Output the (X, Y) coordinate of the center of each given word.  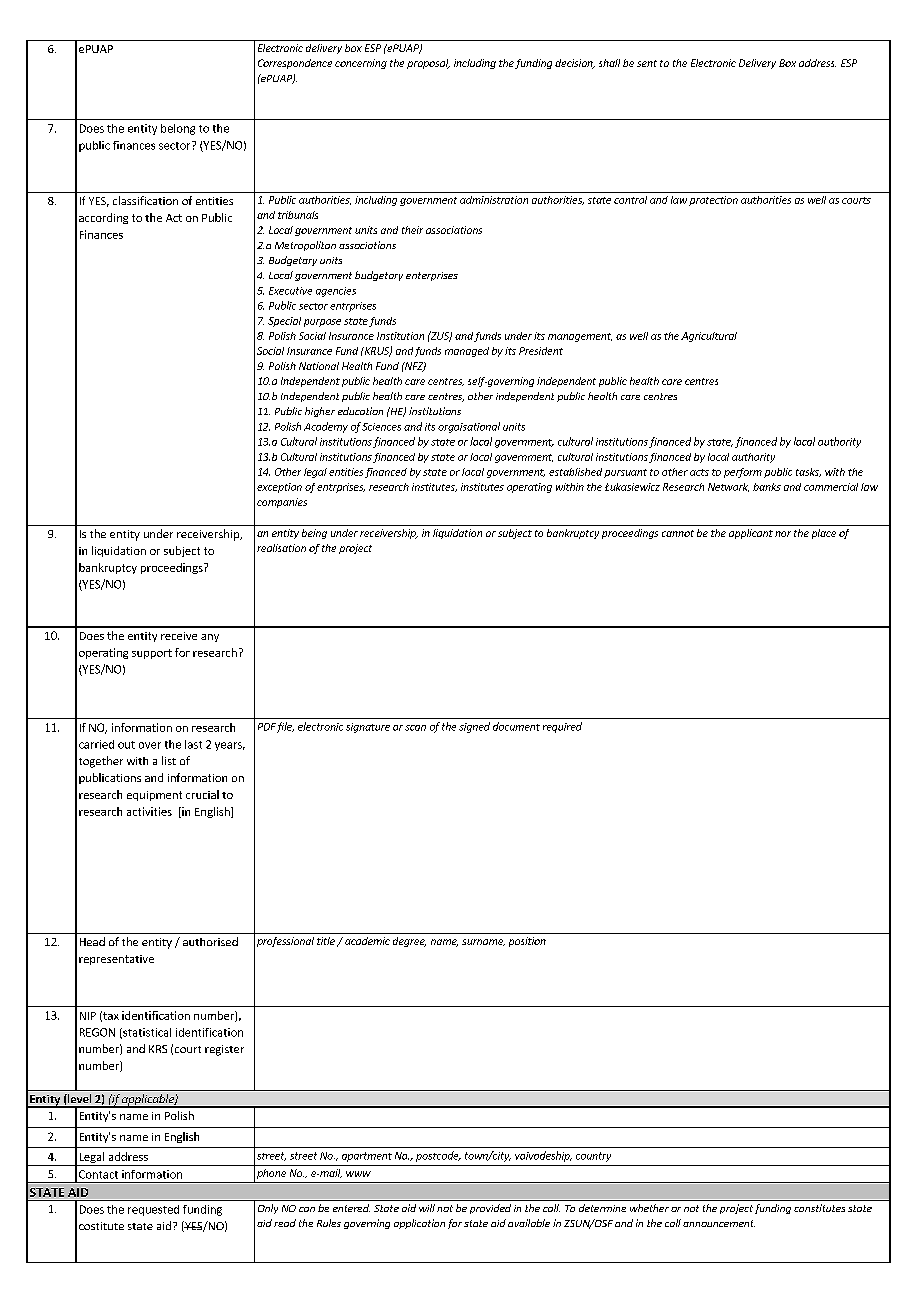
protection (713, 201)
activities (149, 811)
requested (153, 1210)
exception (279, 488)
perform (743, 473)
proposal (428, 64)
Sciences (381, 427)
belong (178, 129)
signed (474, 727)
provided (490, 1209)
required (562, 727)
